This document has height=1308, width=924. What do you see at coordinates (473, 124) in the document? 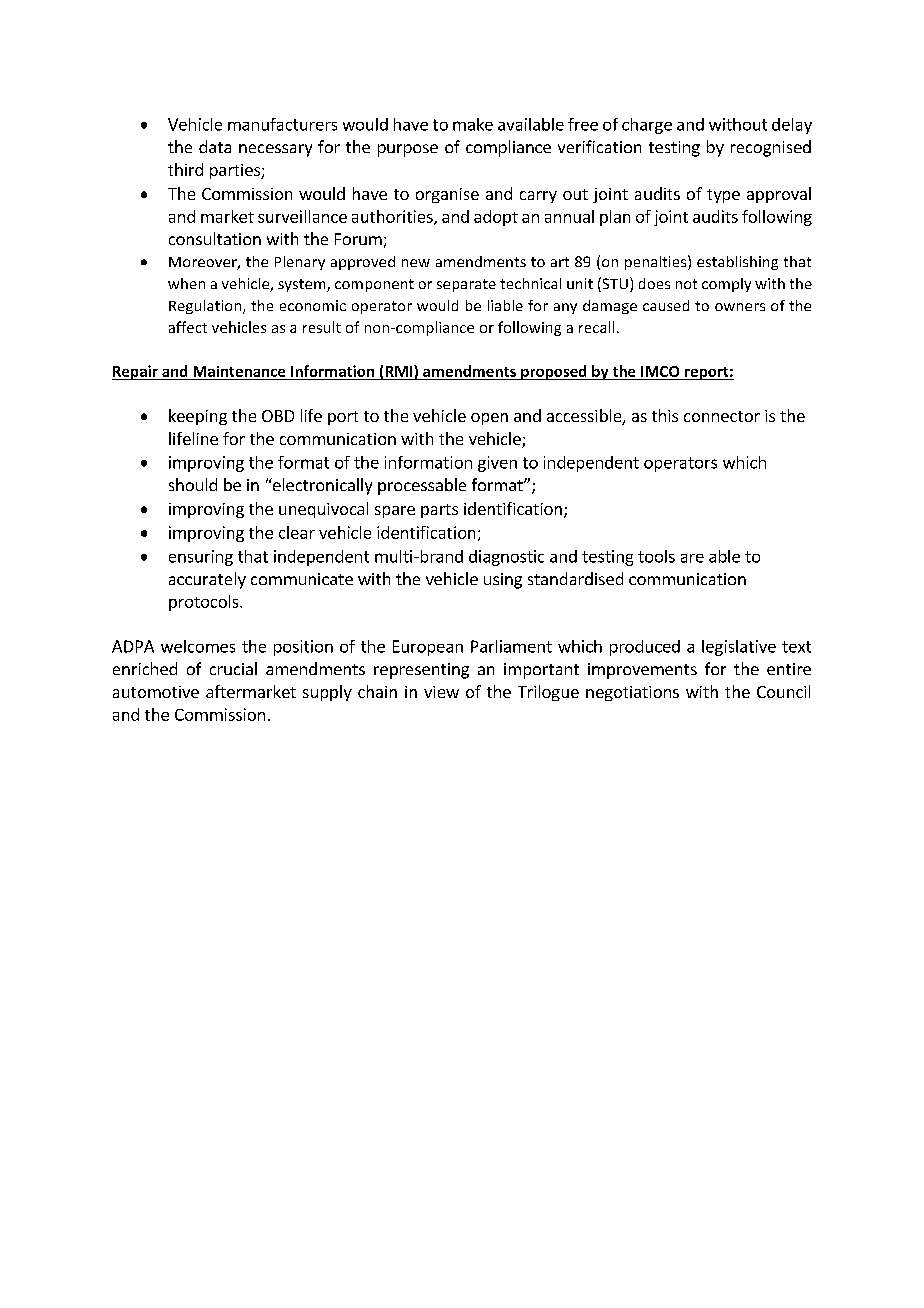
I see `make` at bounding box center [473, 124].
